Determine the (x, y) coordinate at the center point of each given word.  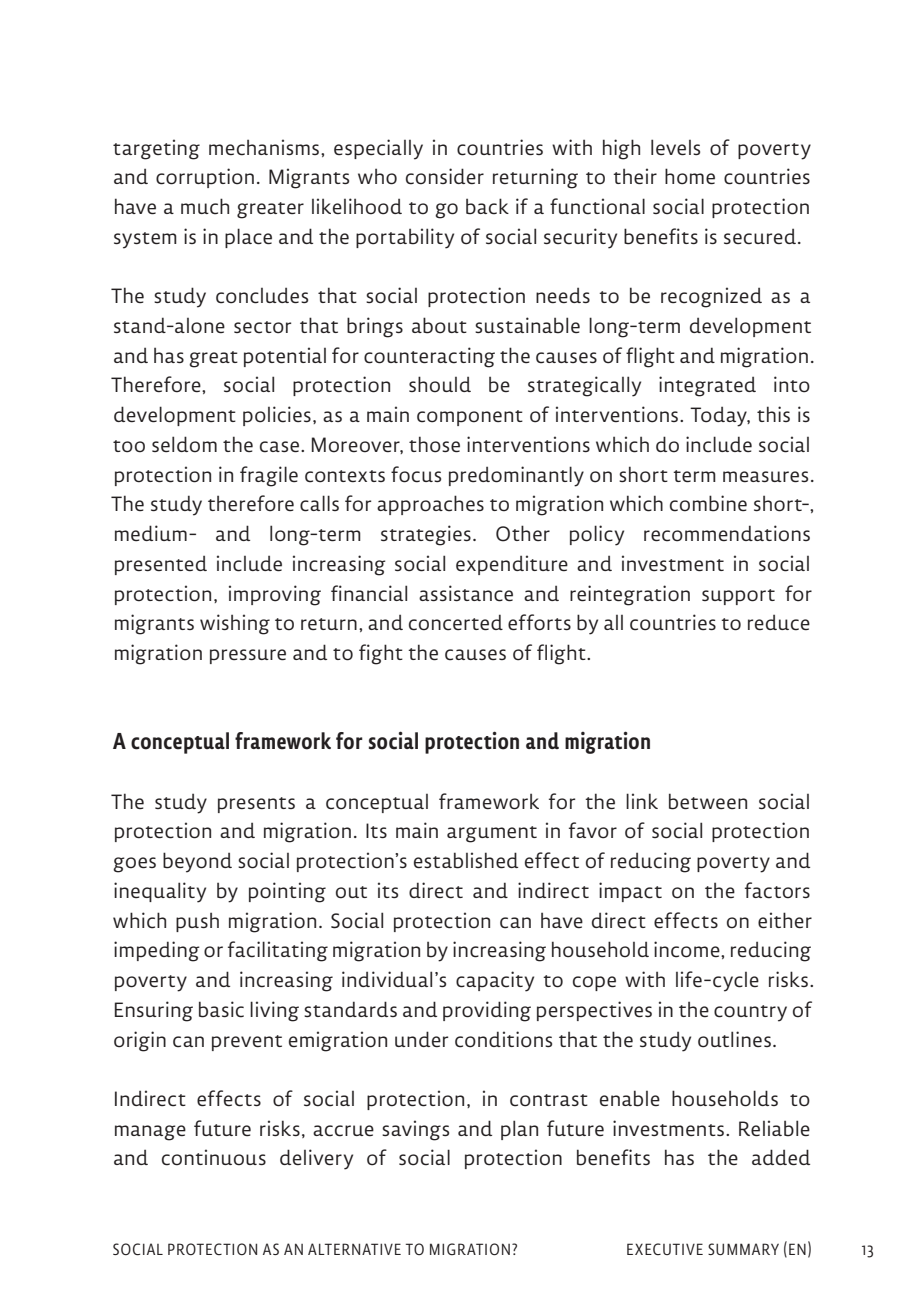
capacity (495, 981)
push (197, 922)
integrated (707, 386)
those (434, 444)
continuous (214, 1157)
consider (445, 176)
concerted (456, 622)
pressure (248, 656)
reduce (779, 622)
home (690, 176)
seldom (184, 444)
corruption (205, 178)
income (688, 949)
